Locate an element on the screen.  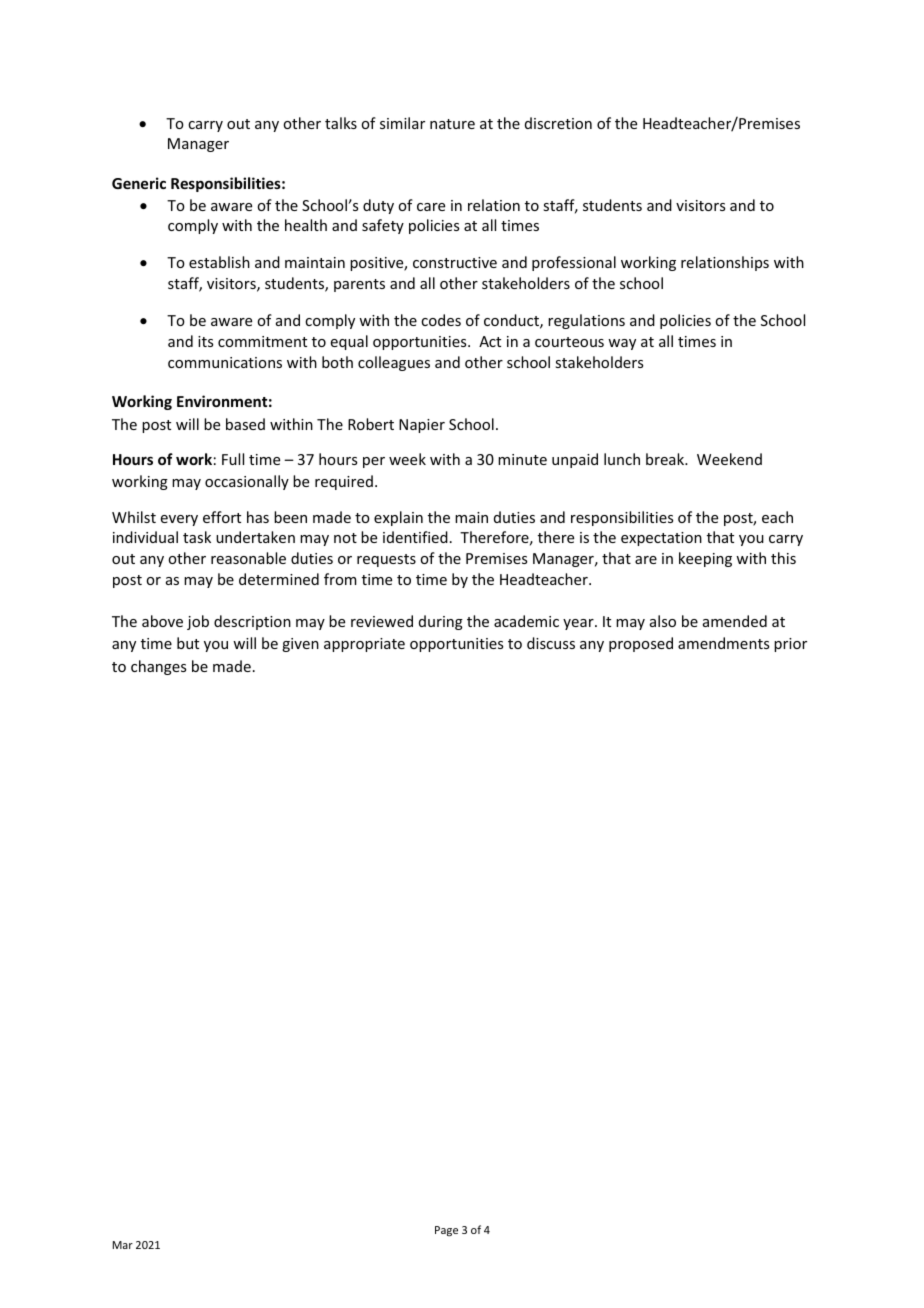
expectation is located at coordinates (661, 539).
